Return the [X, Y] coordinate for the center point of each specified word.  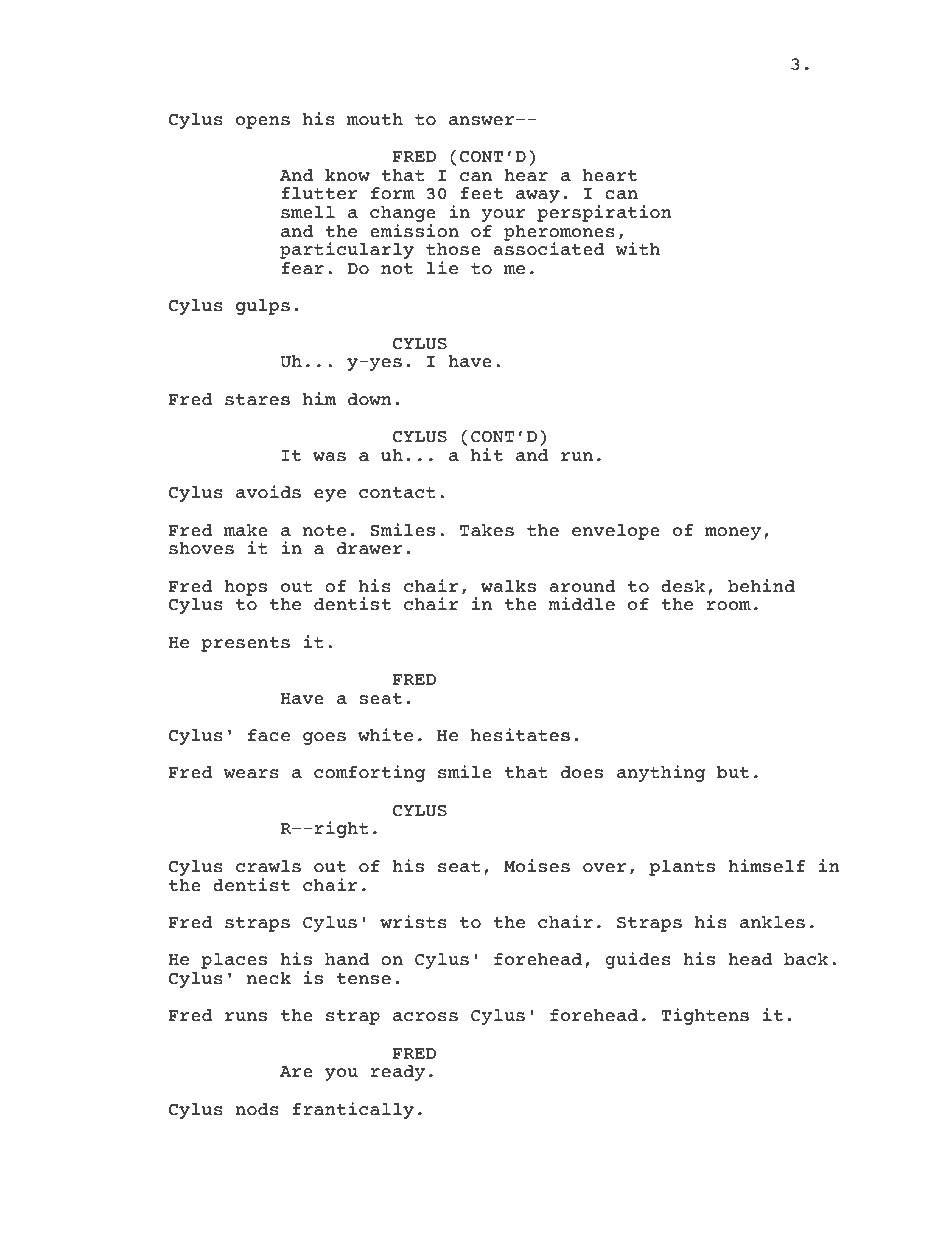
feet [481, 193]
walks [508, 586]
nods [257, 1109]
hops [245, 588]
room [728, 606]
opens [263, 122]
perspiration [604, 213]
